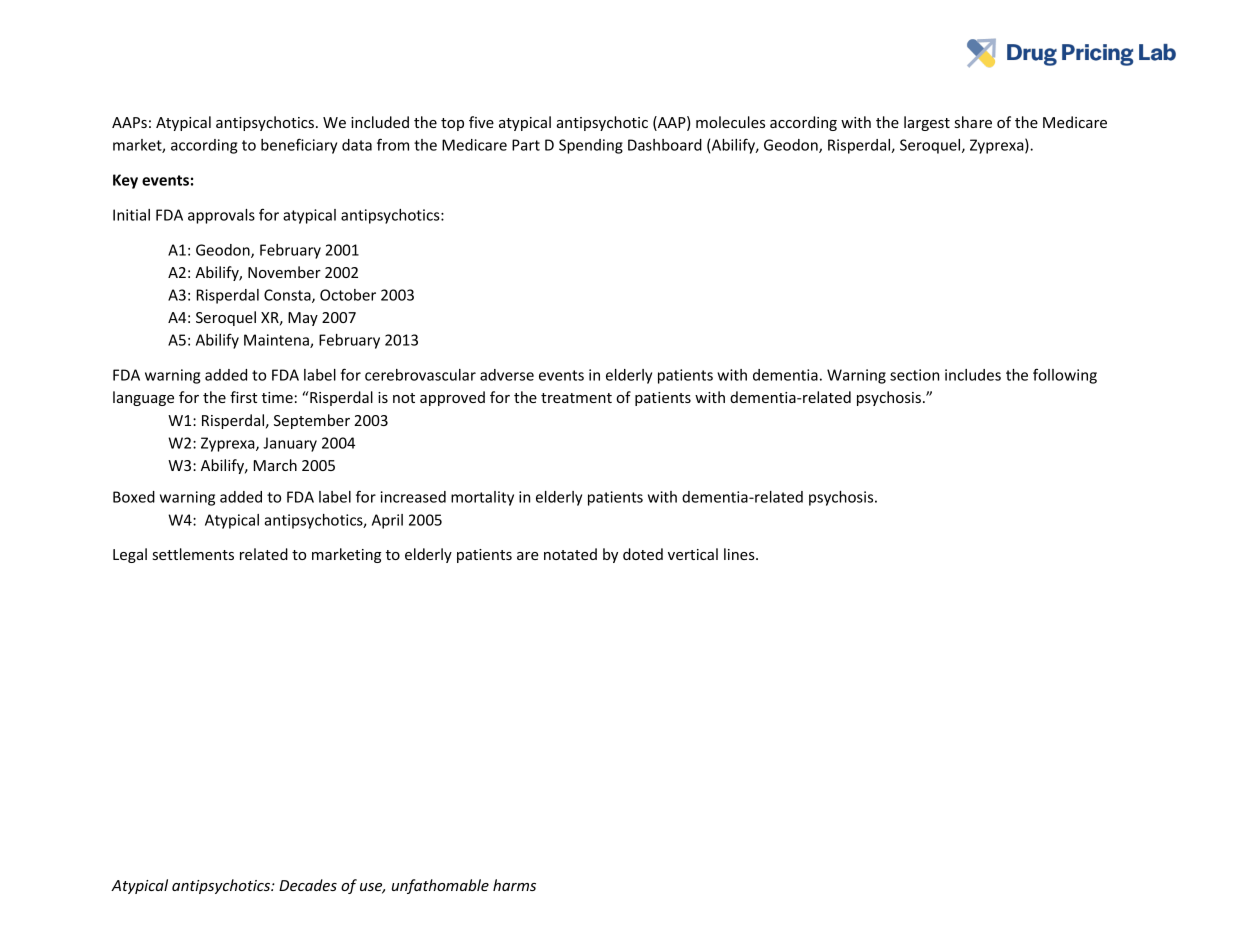 Image resolution: width=1233 pixels, height=952 pixels. Describe the element at coordinates (193, 554) in the document. I see `settlements` at that location.
